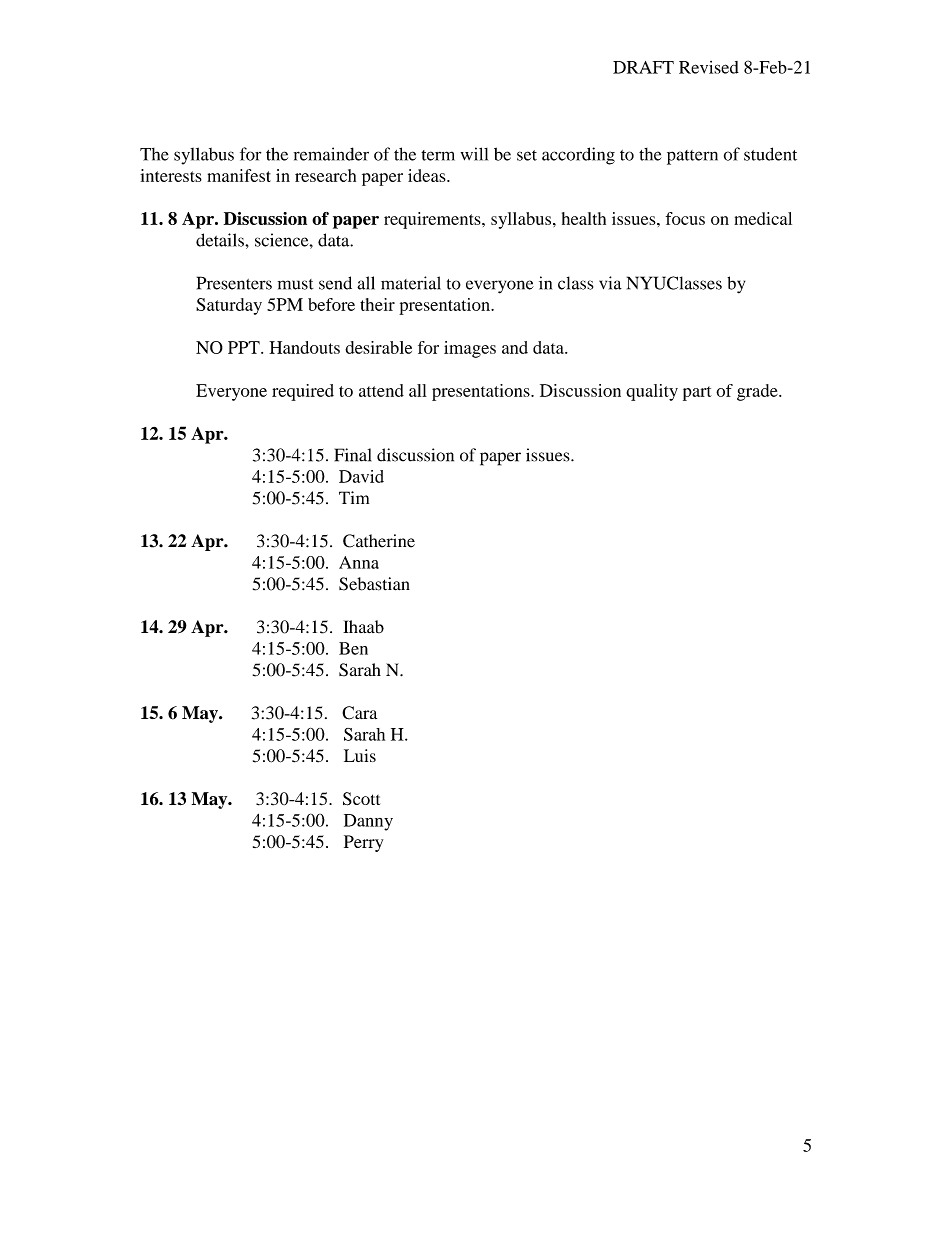 Image resolution: width=952 pixels, height=1233 pixels. Describe the element at coordinates (353, 455) in the document. I see `Final` at that location.
